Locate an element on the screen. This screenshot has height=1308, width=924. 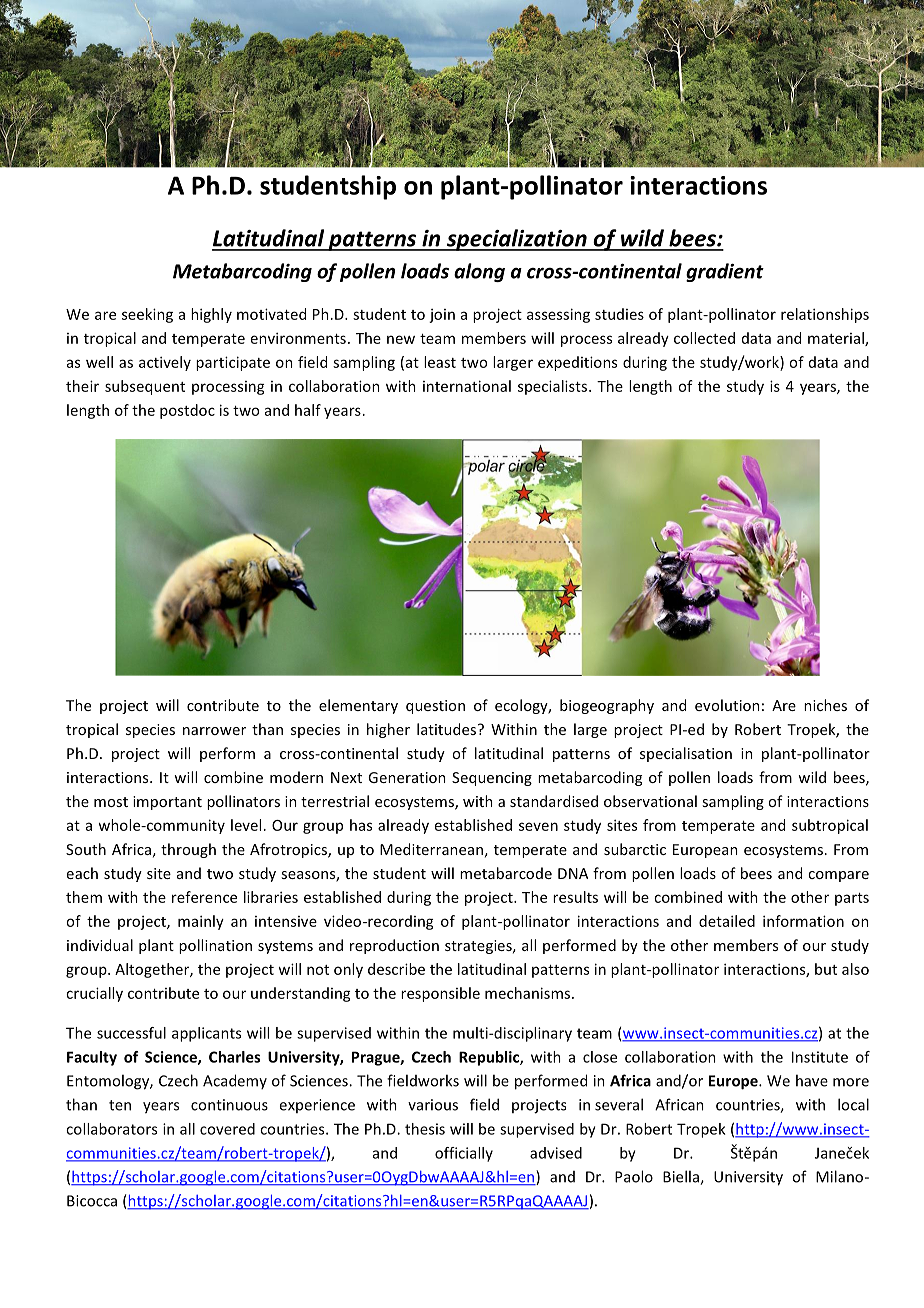
covered is located at coordinates (227, 1129).
